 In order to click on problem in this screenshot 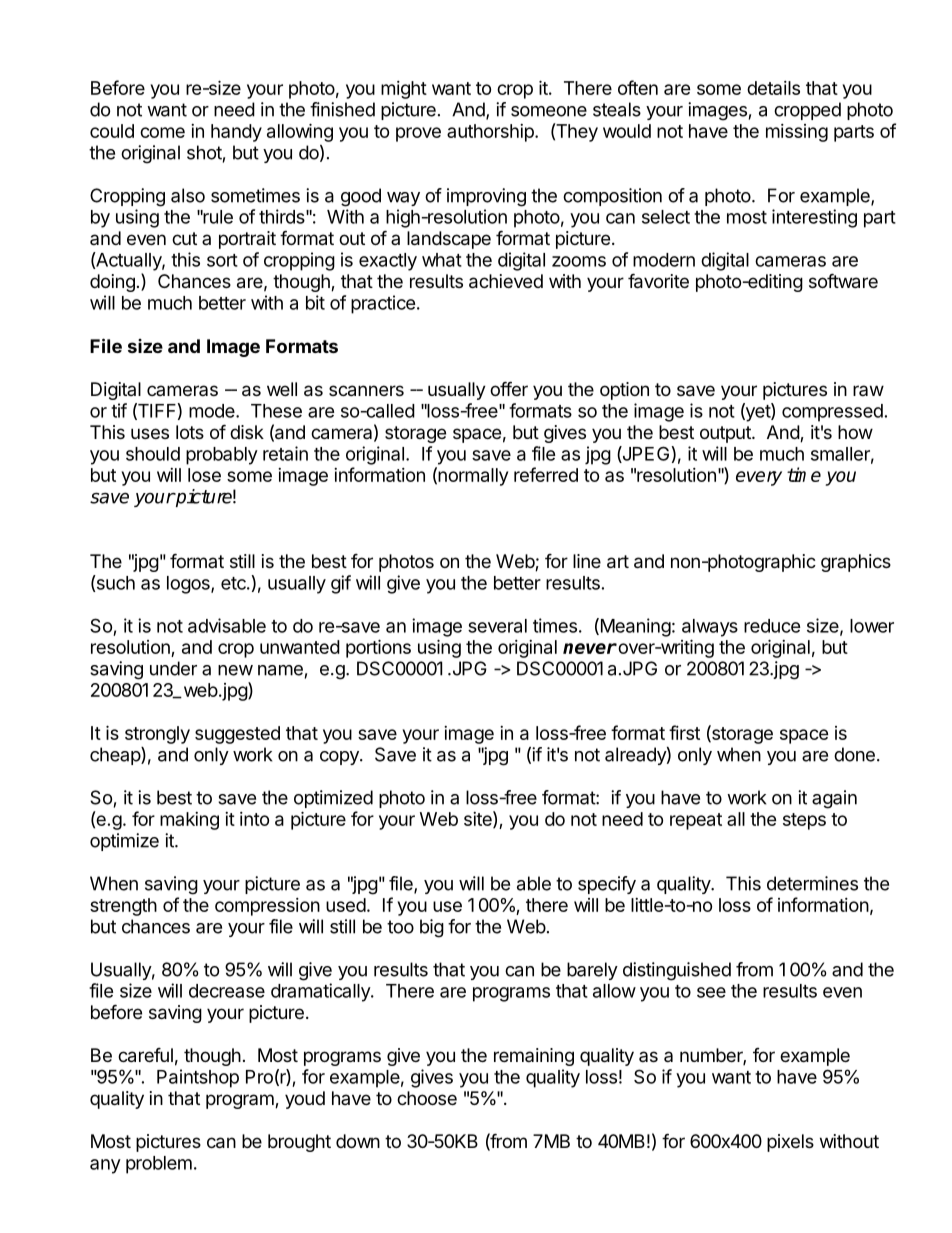, I will do `click(159, 1165)`.
